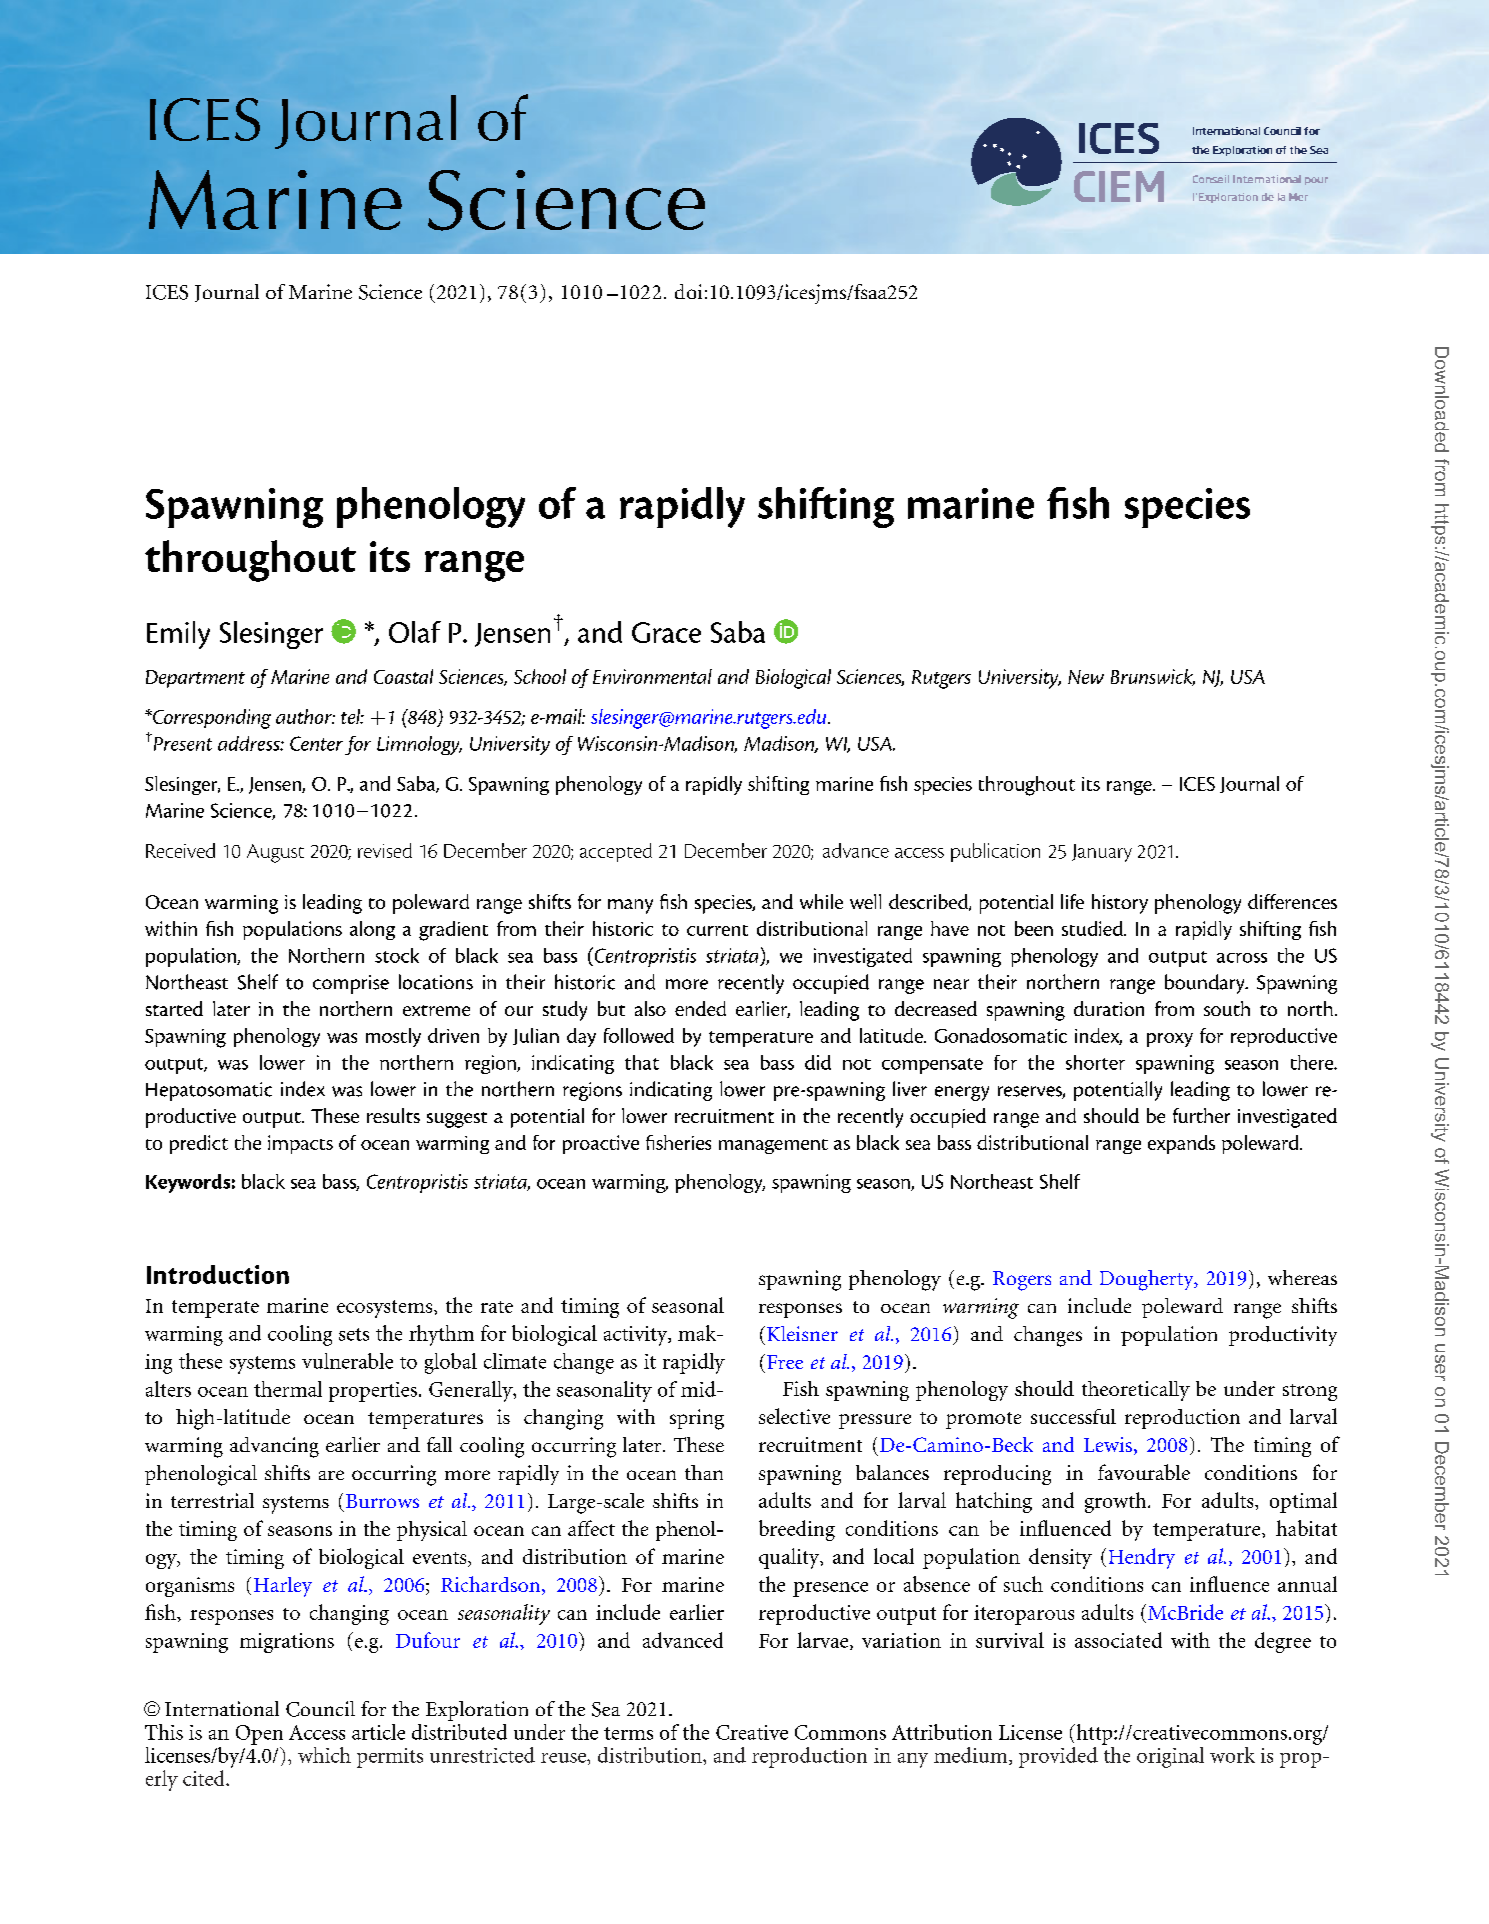 The image size is (1489, 1924). What do you see at coordinates (1170, 1757) in the image?
I see `original` at bounding box center [1170, 1757].
